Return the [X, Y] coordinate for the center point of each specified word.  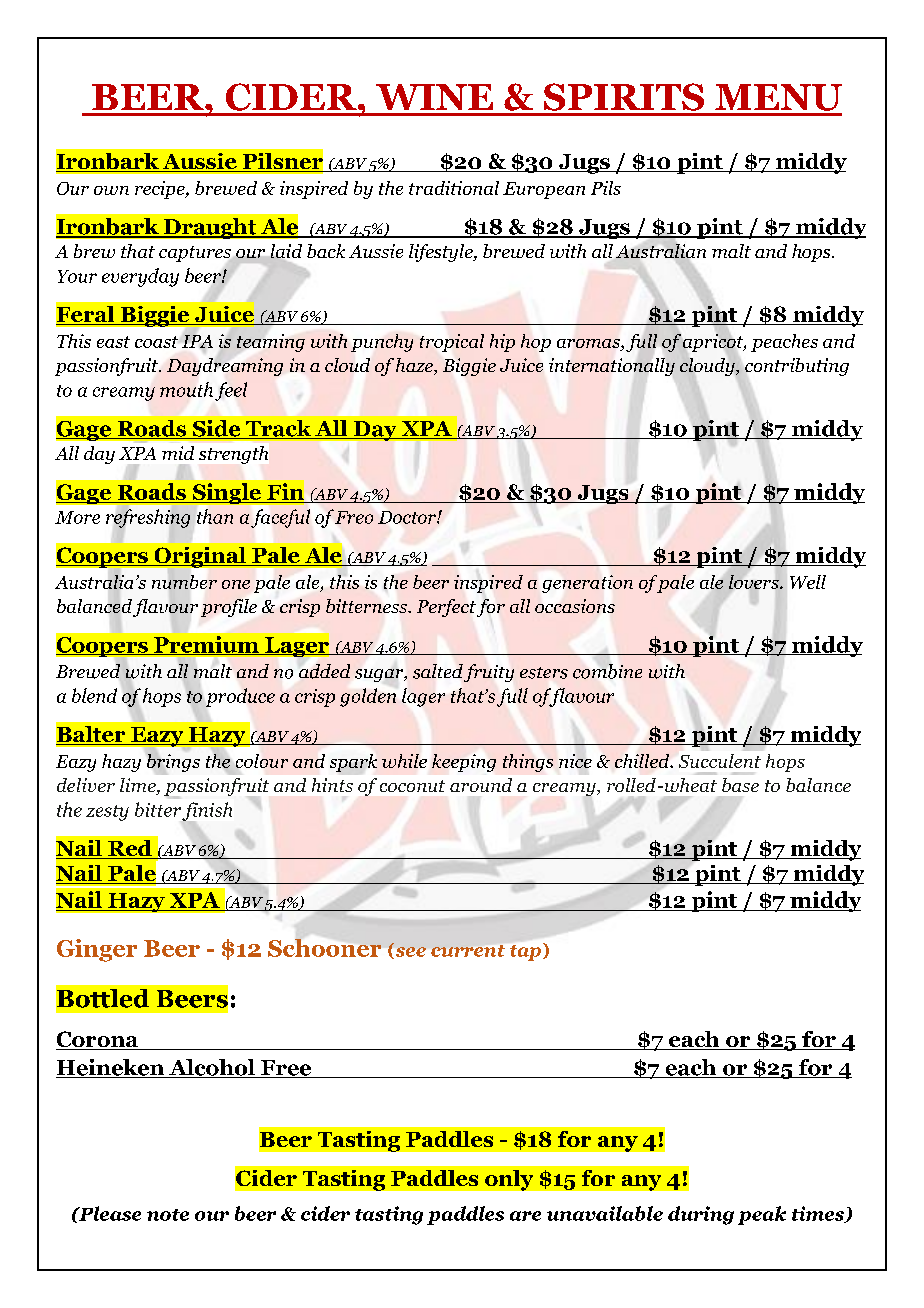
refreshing [148, 518]
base [740, 785]
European [544, 190]
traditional [454, 188]
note [168, 1215]
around [481, 785]
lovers [755, 582]
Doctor [408, 517]
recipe [161, 190]
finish [207, 811]
